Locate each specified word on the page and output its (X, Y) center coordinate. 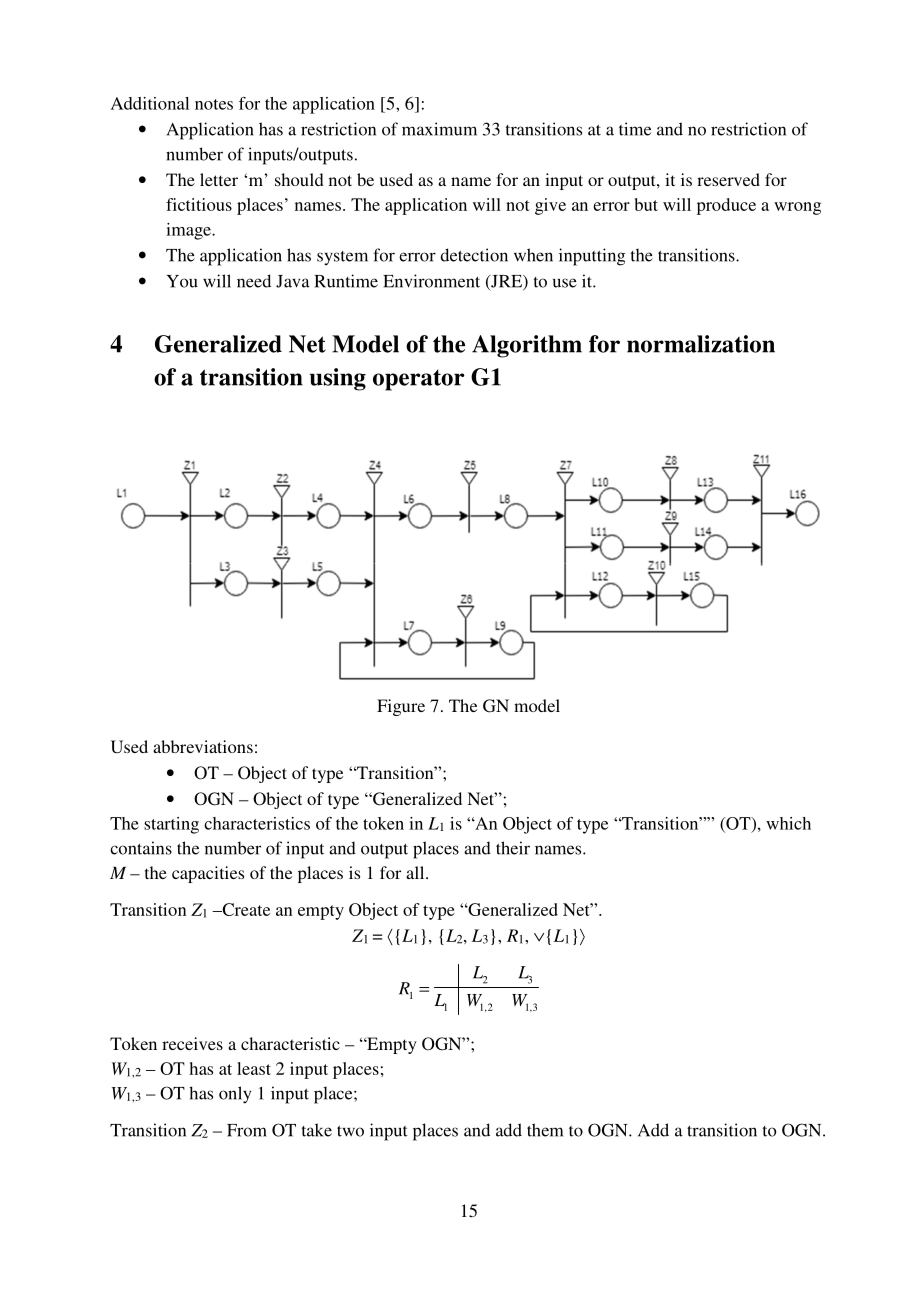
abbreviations (203, 746)
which (788, 823)
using (338, 379)
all (416, 872)
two (350, 1131)
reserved (728, 179)
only (235, 1095)
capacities (208, 874)
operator (418, 380)
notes (214, 104)
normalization (701, 344)
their (513, 848)
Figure (401, 707)
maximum (439, 129)
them (545, 1130)
